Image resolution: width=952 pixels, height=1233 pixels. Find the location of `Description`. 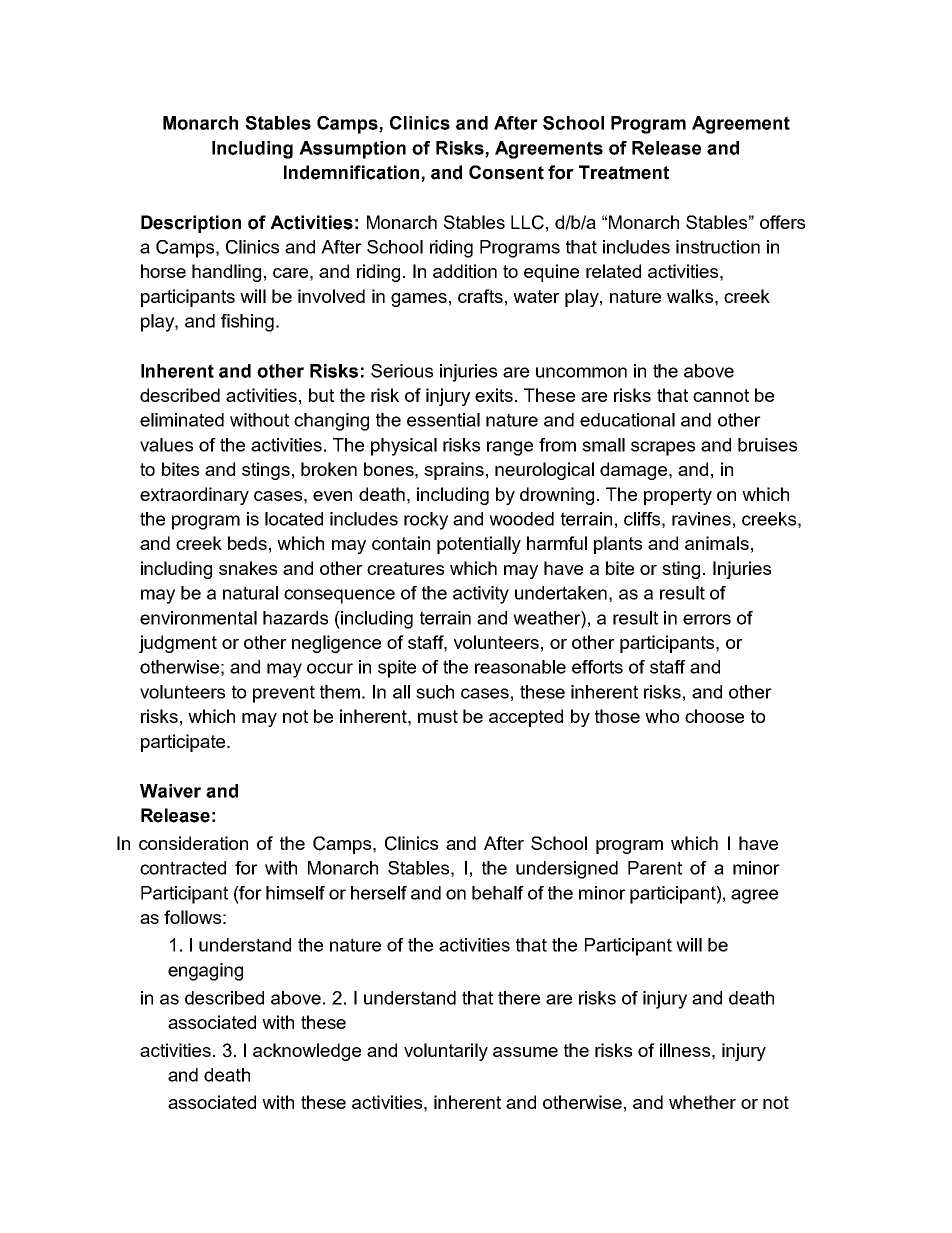

Description is located at coordinates (191, 224).
